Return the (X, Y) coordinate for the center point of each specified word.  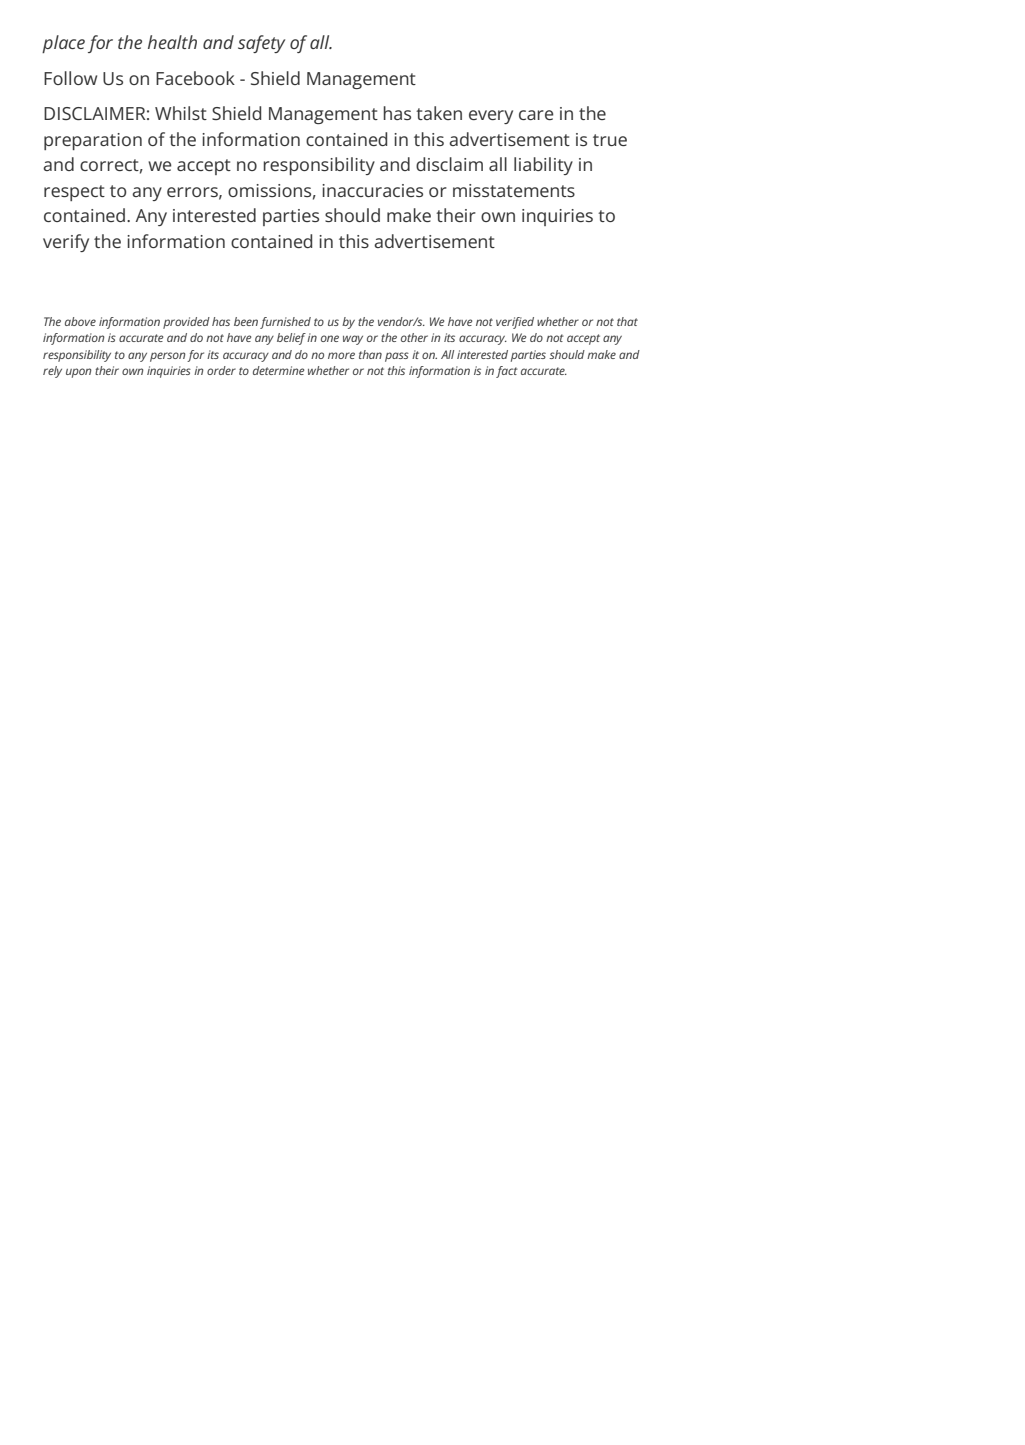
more (341, 355)
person (168, 357)
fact (507, 372)
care (536, 115)
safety (261, 44)
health (172, 42)
